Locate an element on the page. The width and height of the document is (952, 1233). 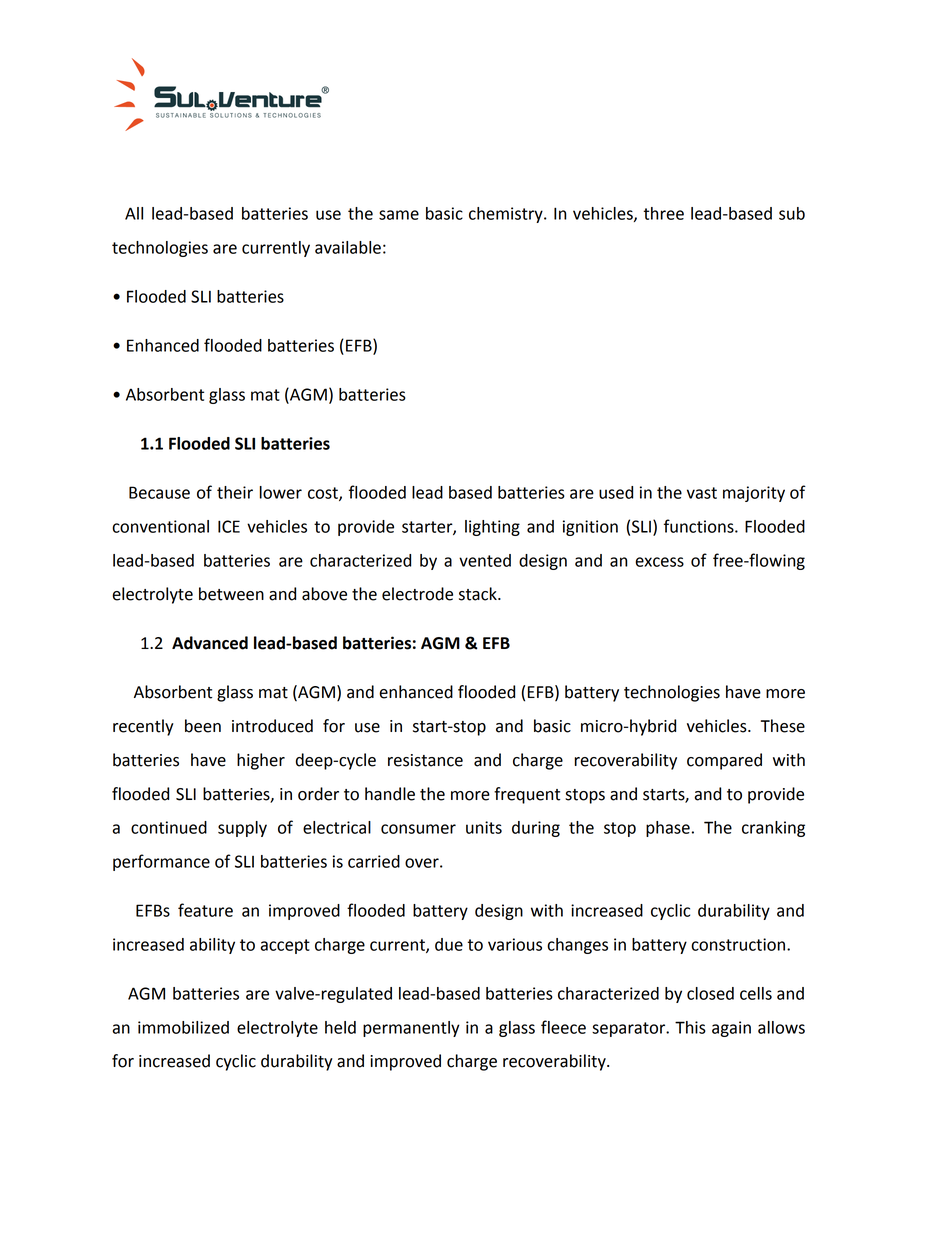
their is located at coordinates (235, 492).
